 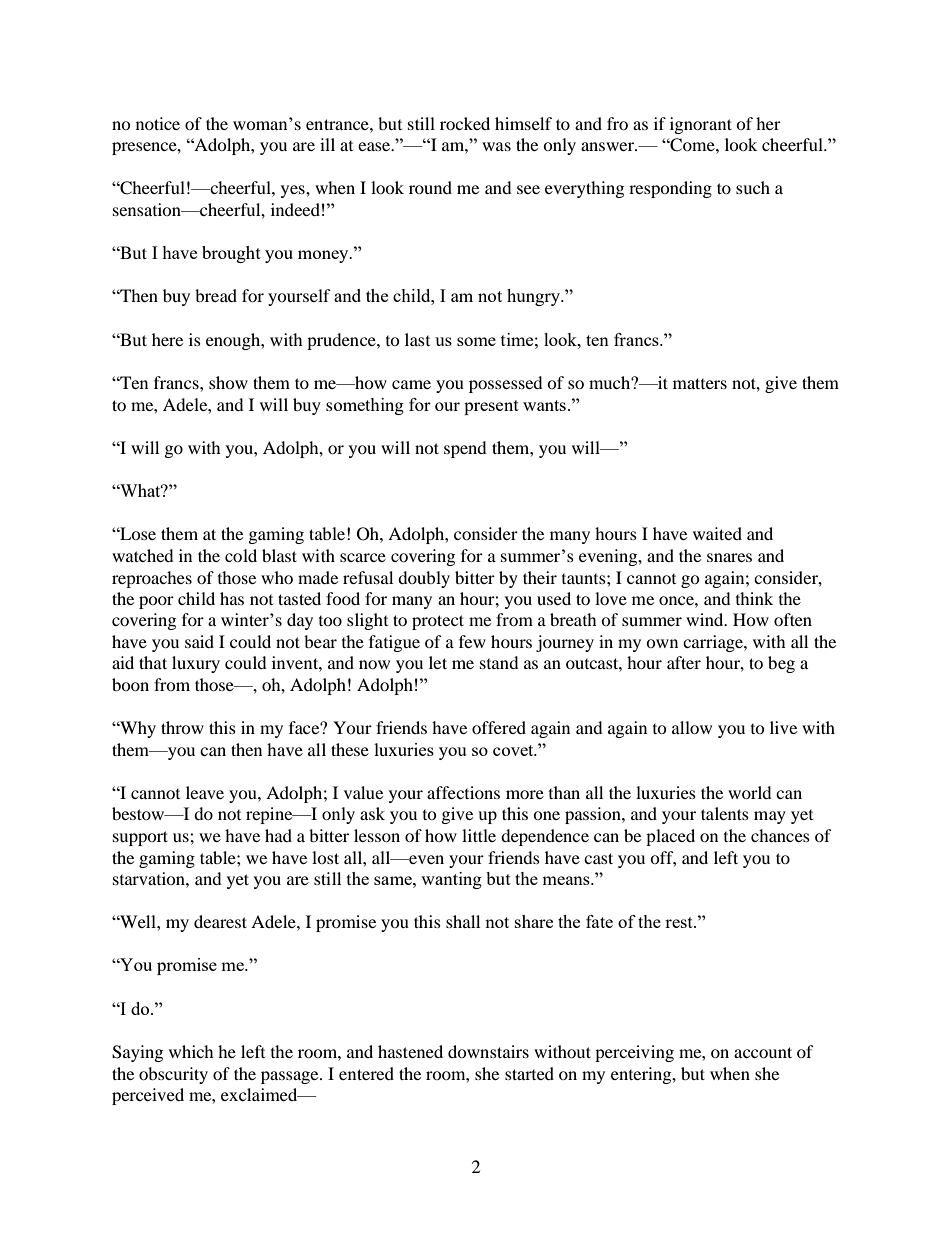 What do you see at coordinates (706, 619) in the document?
I see `wind` at bounding box center [706, 619].
